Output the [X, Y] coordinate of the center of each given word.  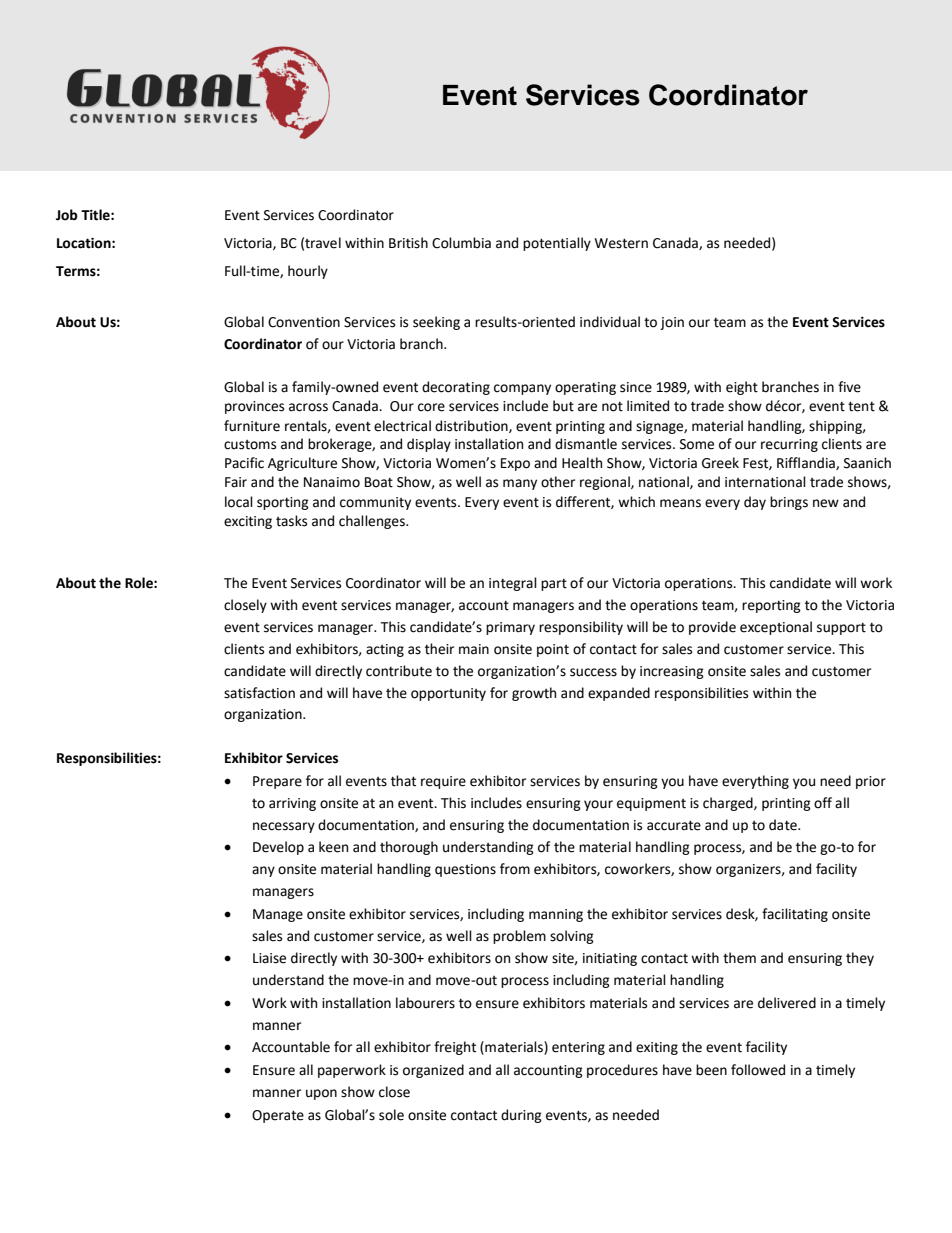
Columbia [461, 243]
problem [519, 937]
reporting [771, 606]
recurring [789, 445]
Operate [278, 1116]
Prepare [277, 782]
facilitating [795, 915]
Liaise [269, 958]
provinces [254, 407]
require [443, 782]
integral [513, 584]
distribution [472, 426]
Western [621, 243]
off [823, 803]
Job [67, 215]
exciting [248, 522]
